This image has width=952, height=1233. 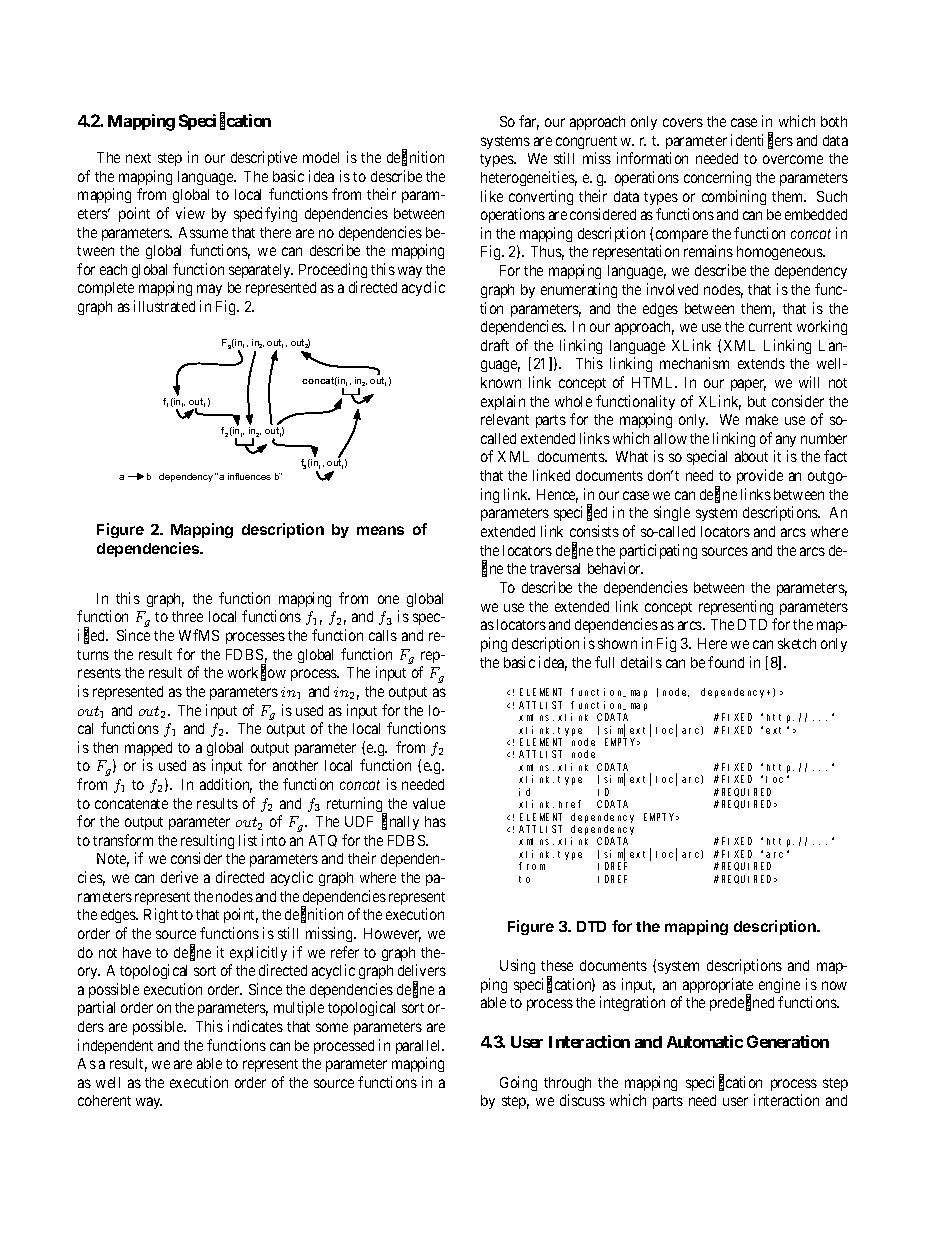 What do you see at coordinates (492, 196) in the image?
I see `like` at bounding box center [492, 196].
